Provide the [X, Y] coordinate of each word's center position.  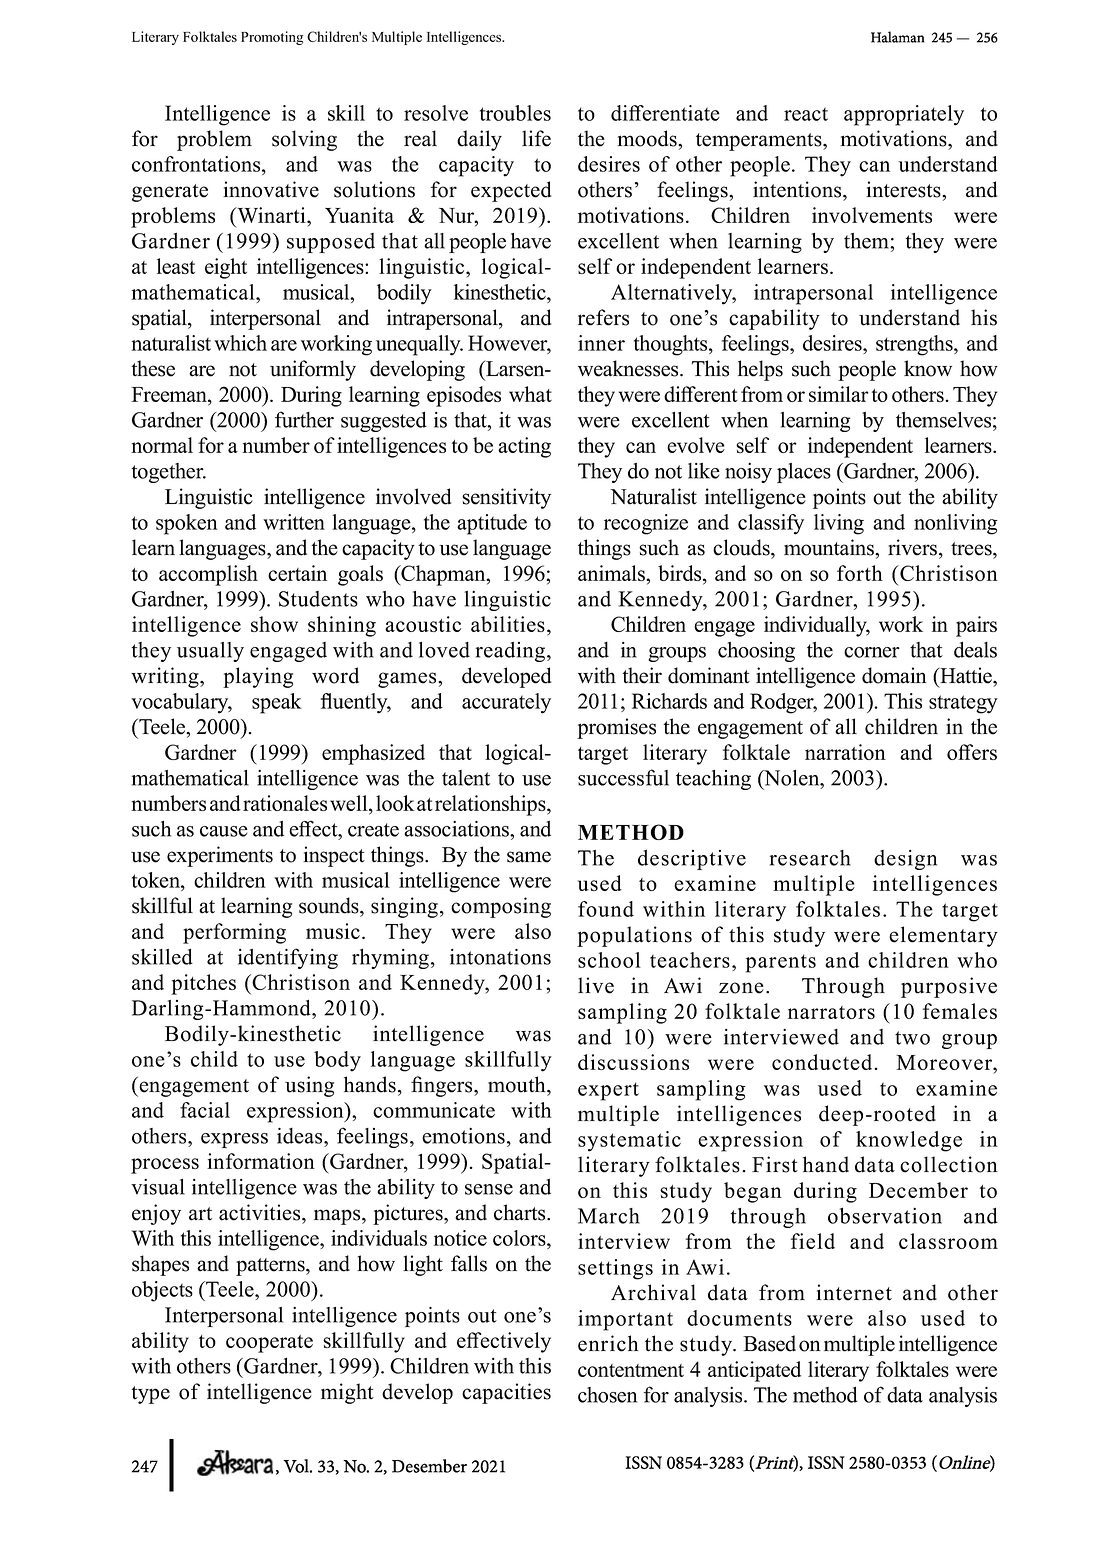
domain [894, 675]
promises [616, 728]
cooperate [269, 1344]
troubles [515, 113]
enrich [608, 1343]
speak [277, 703]
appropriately [904, 115]
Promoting [272, 38]
